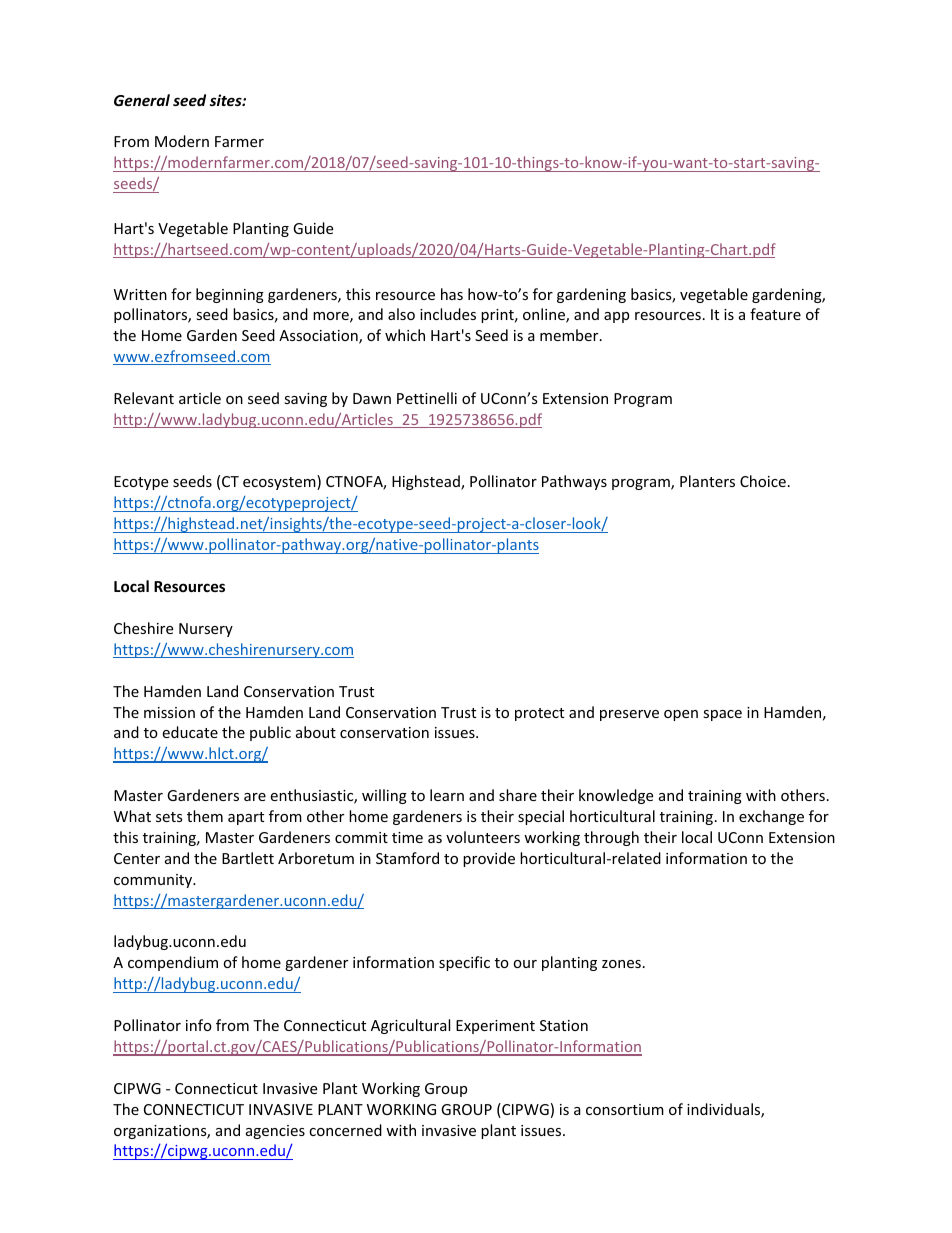  Describe the element at coordinates (452, 294) in the document. I see `has` at that location.
